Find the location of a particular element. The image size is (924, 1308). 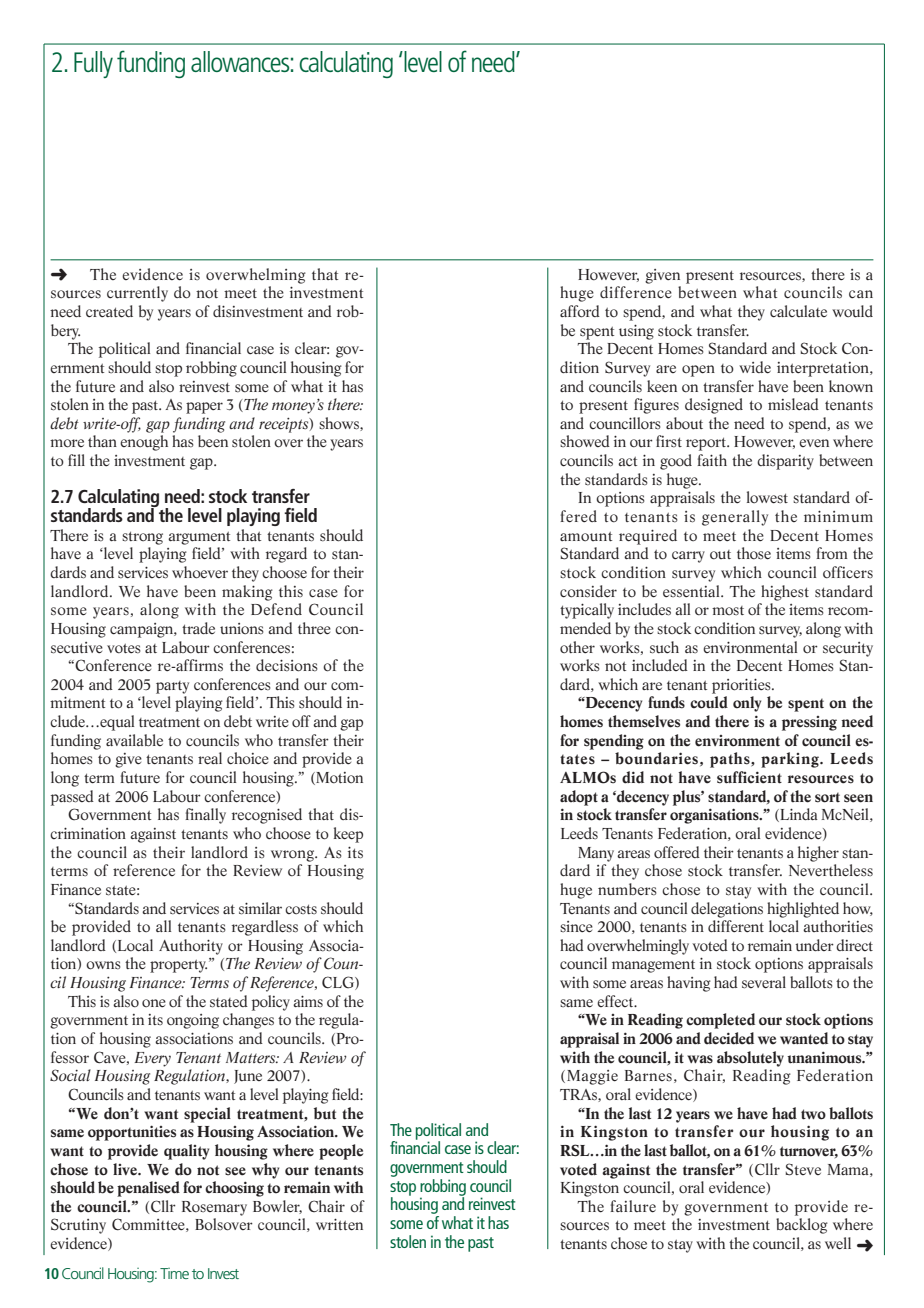

paper is located at coordinates (204, 408).
